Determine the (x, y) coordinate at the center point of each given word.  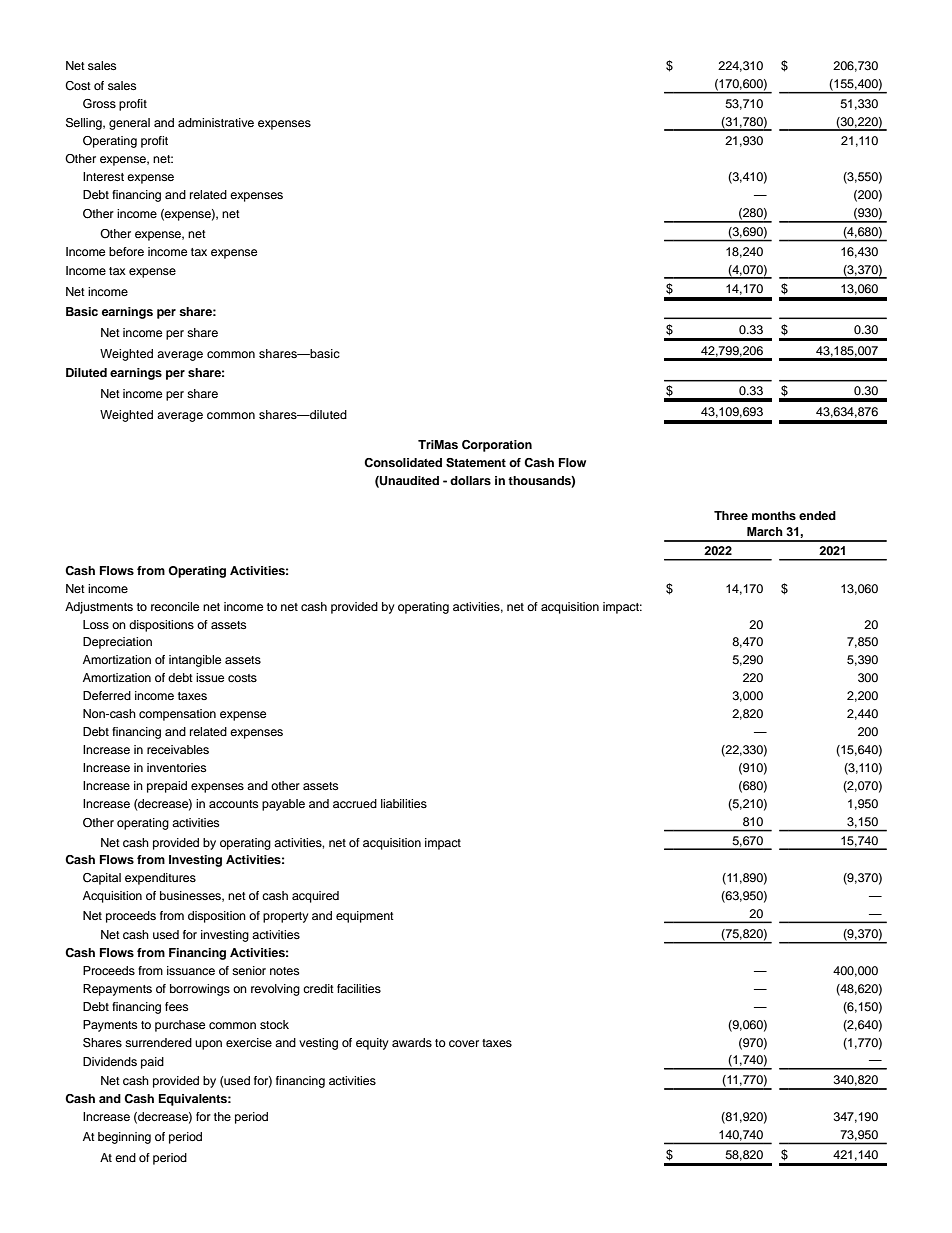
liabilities (404, 803)
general (129, 124)
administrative (216, 122)
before (126, 251)
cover (464, 1043)
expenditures (160, 879)
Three (731, 515)
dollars (470, 480)
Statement (476, 463)
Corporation (497, 446)
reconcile (175, 606)
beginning (124, 1138)
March (765, 531)
